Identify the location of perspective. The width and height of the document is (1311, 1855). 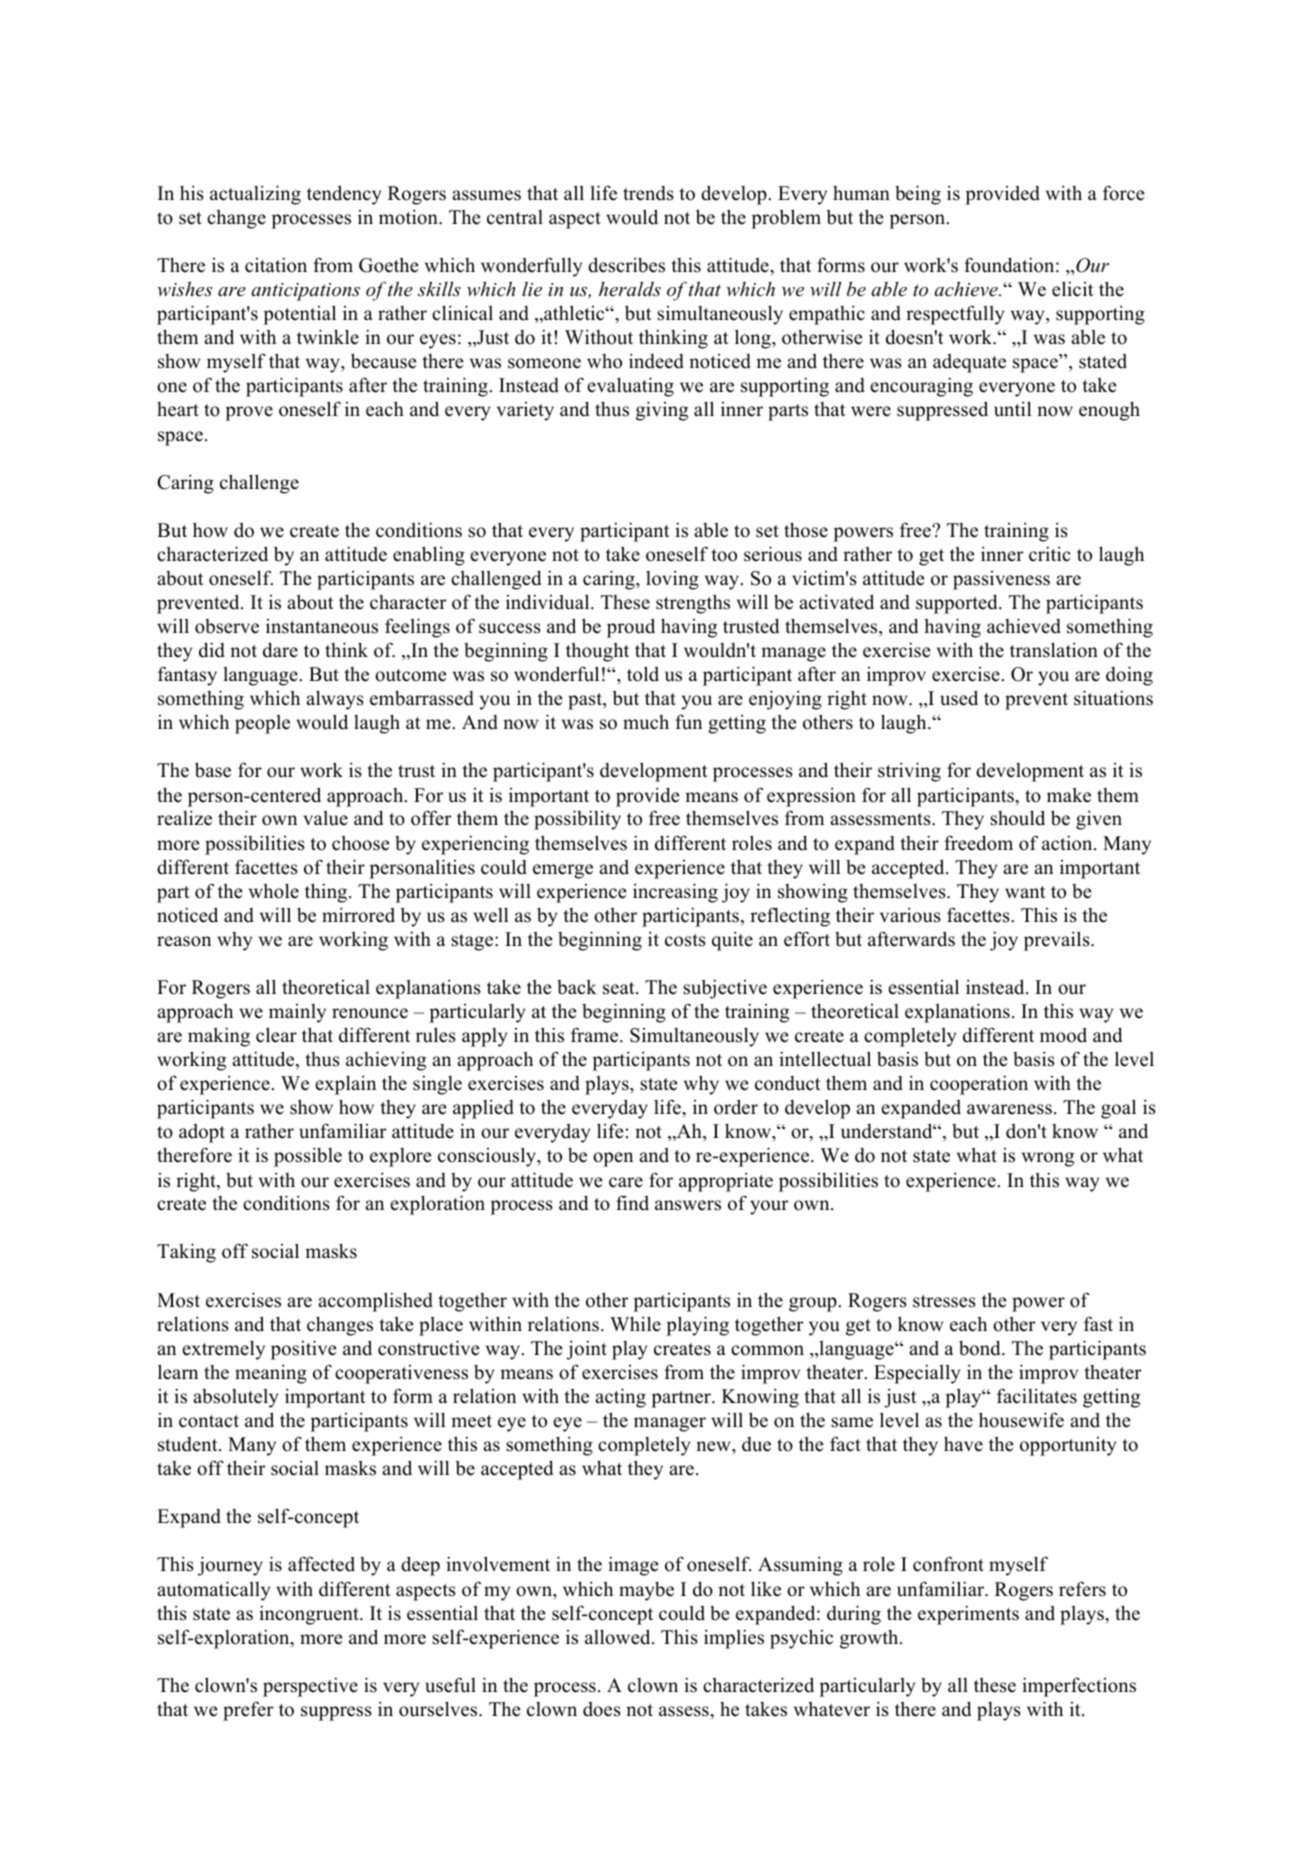
(310, 1687).
